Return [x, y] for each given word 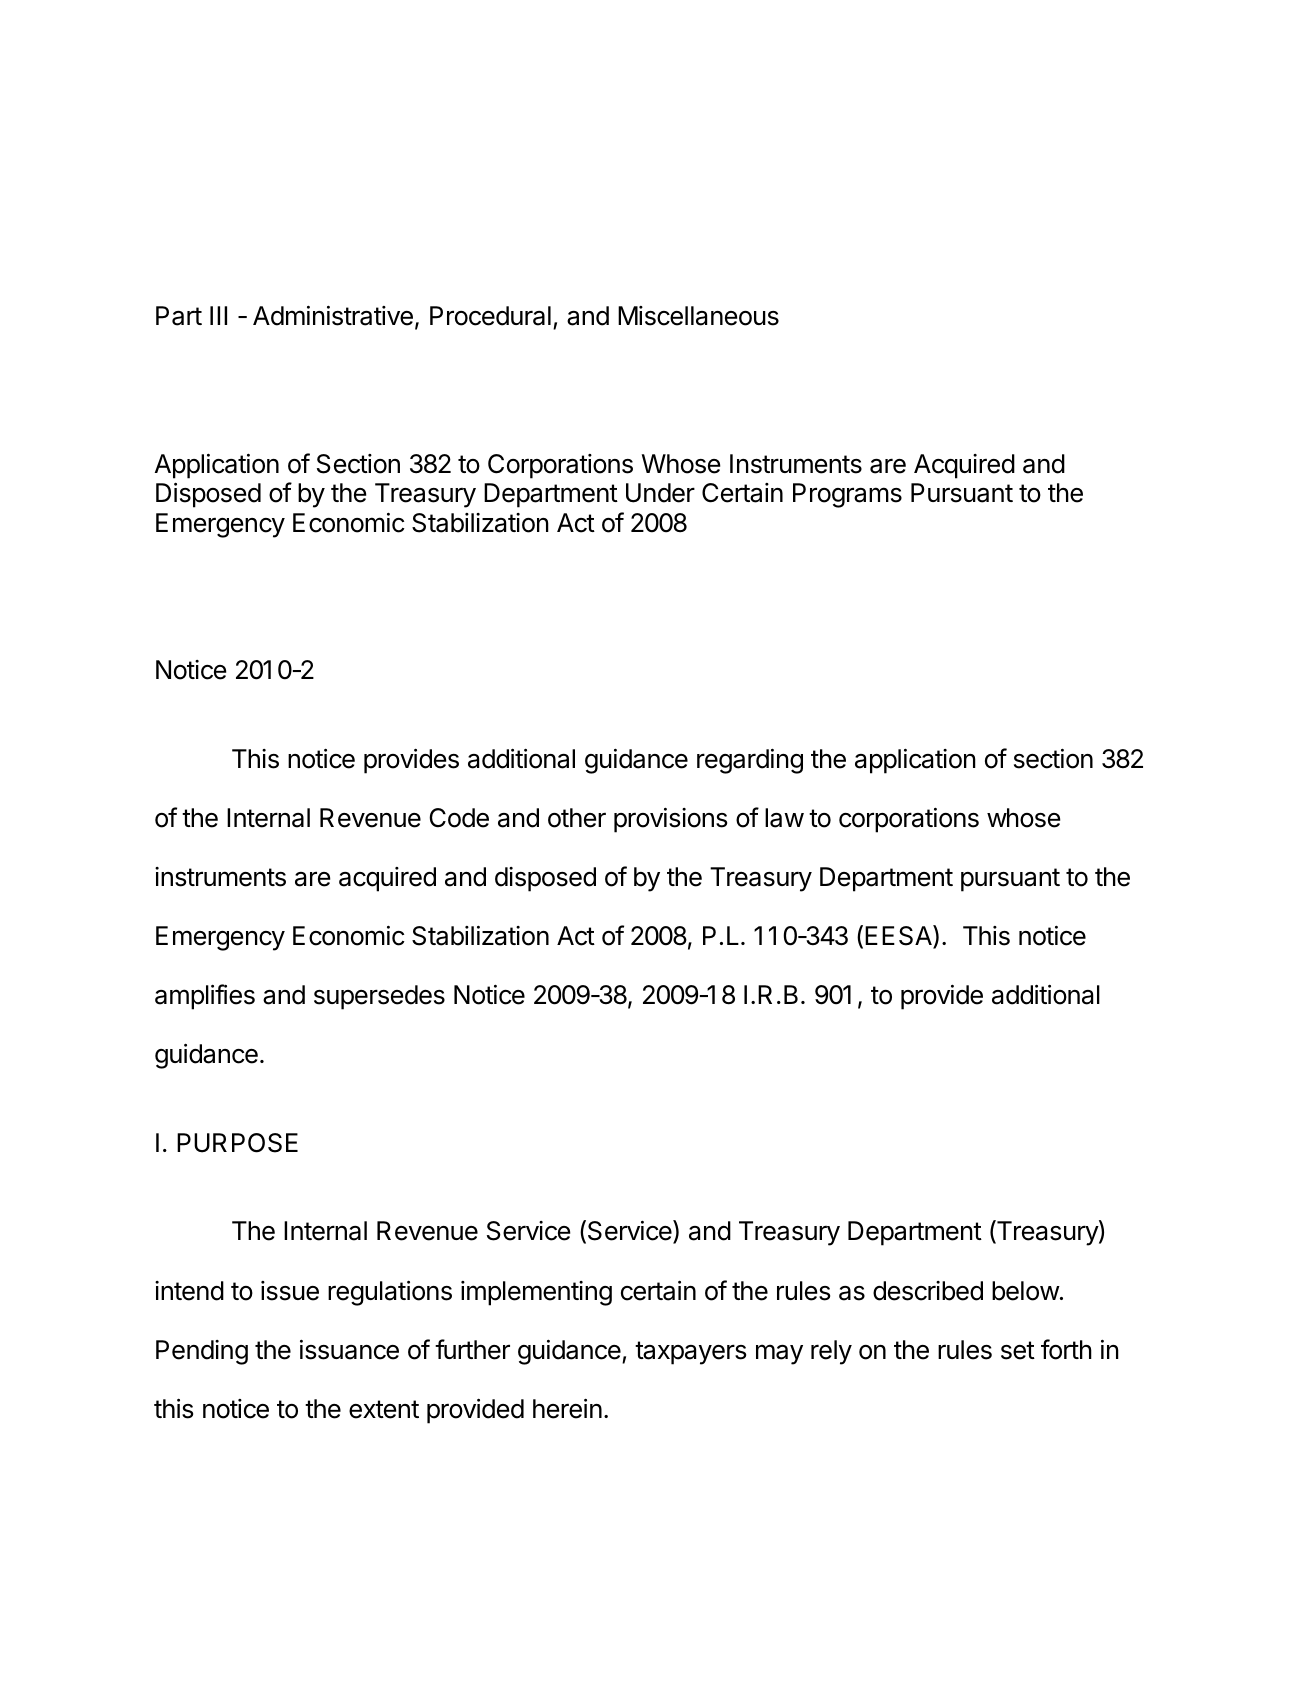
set [1018, 1350]
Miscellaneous [698, 316]
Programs [847, 495]
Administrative [333, 316]
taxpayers [690, 1353]
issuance [349, 1350]
